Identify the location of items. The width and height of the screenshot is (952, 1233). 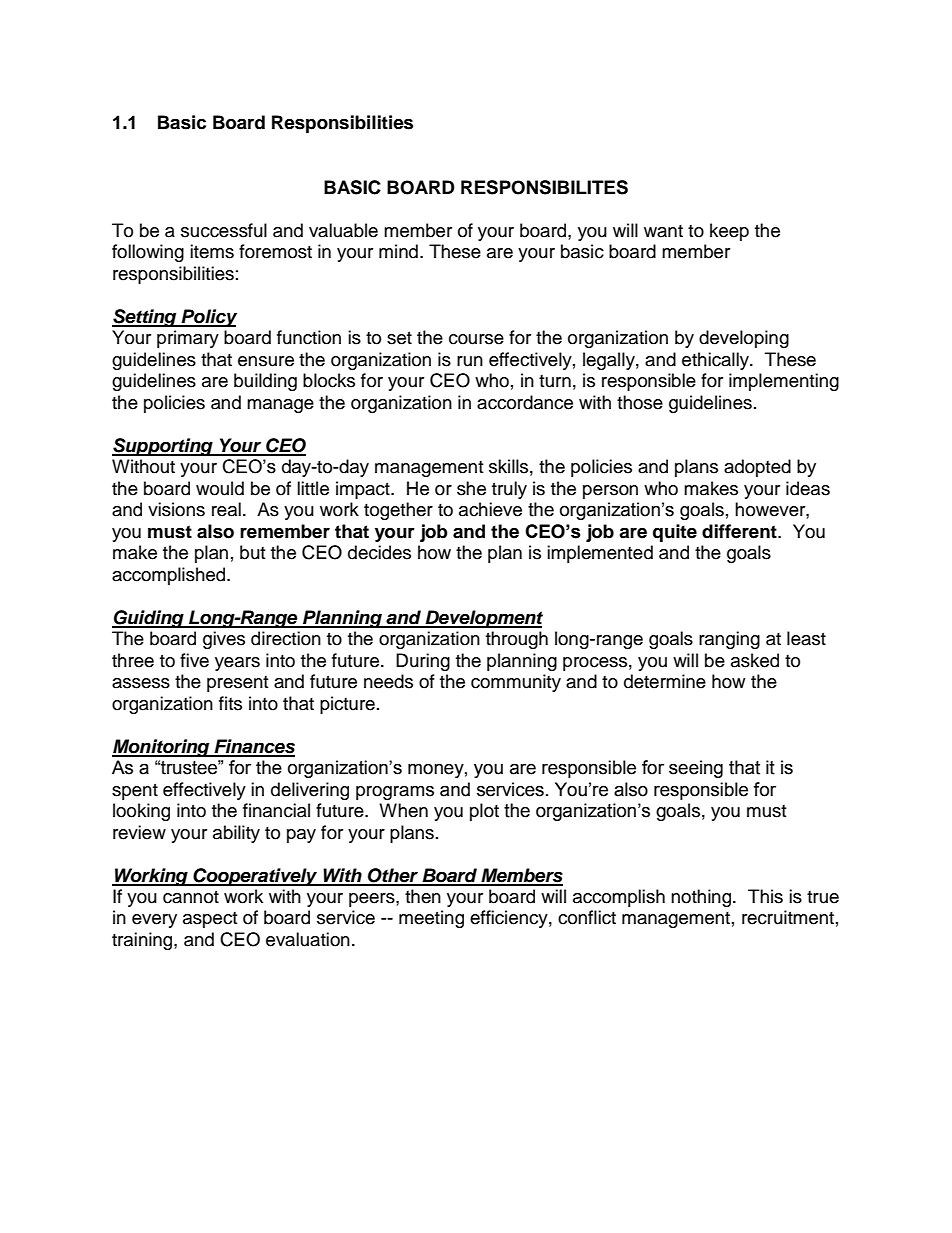
(212, 251).
